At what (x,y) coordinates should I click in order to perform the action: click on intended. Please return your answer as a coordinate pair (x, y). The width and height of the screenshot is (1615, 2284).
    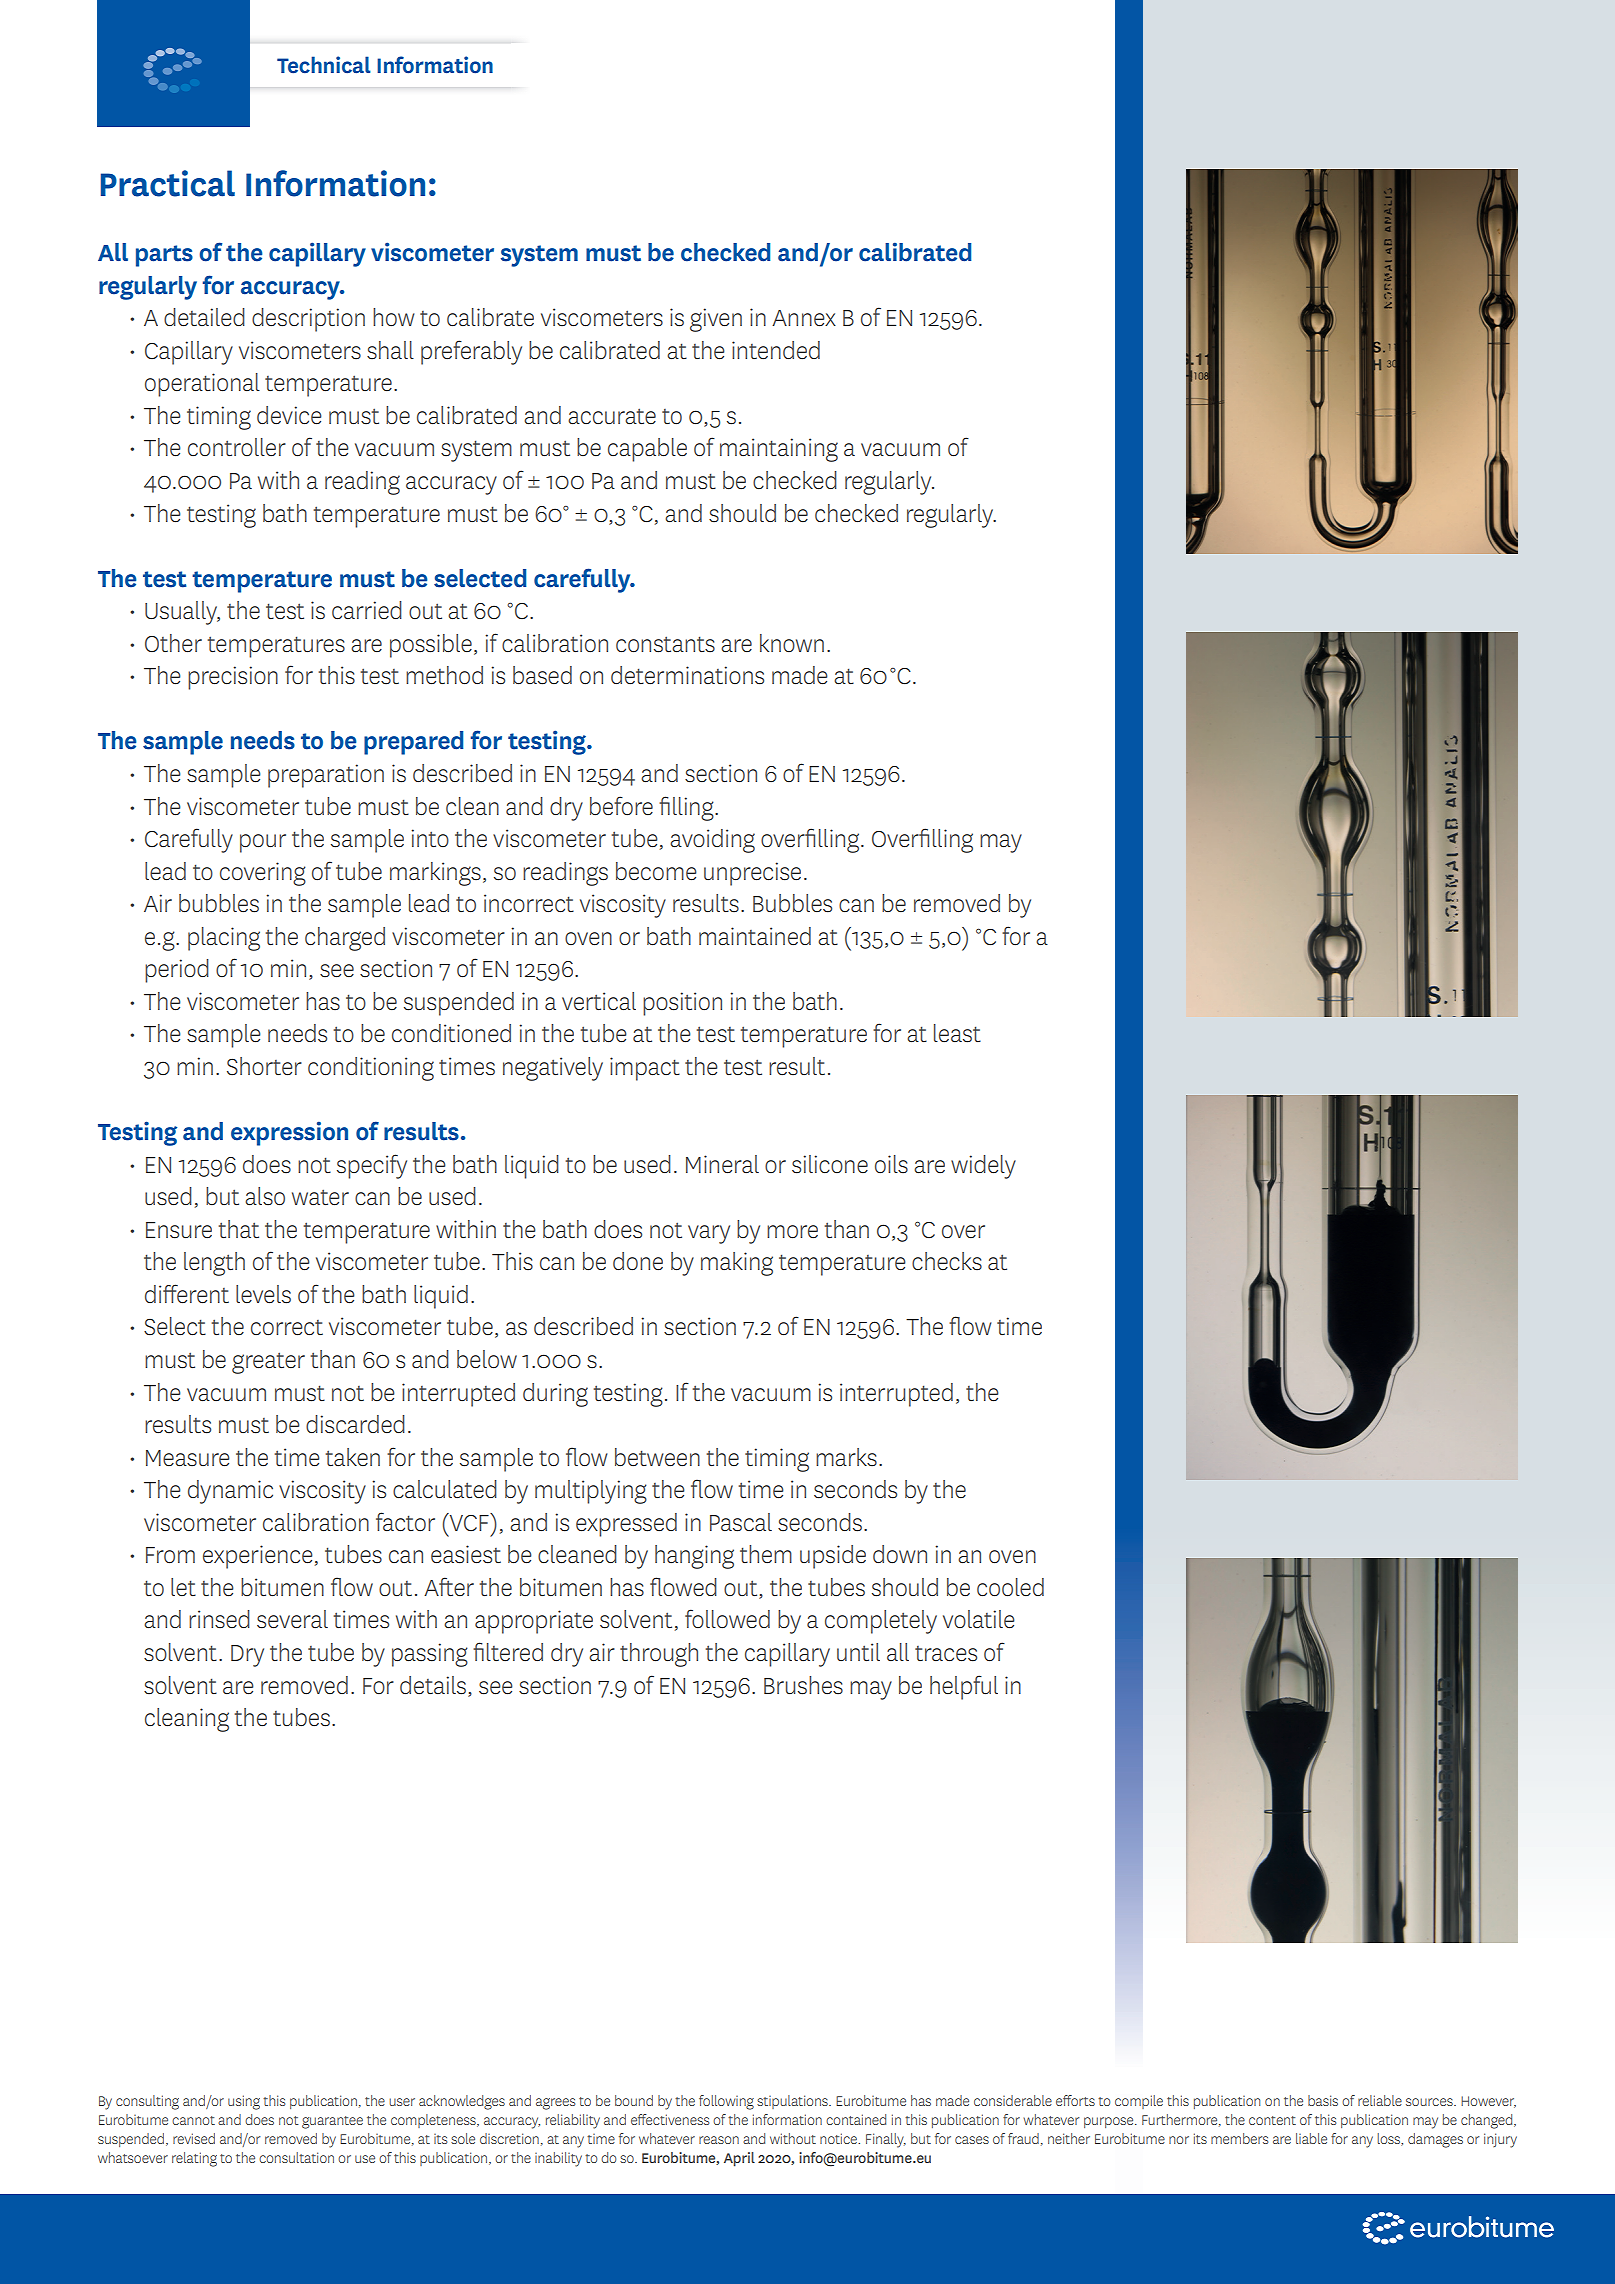
    Looking at the image, I should click on (776, 350).
